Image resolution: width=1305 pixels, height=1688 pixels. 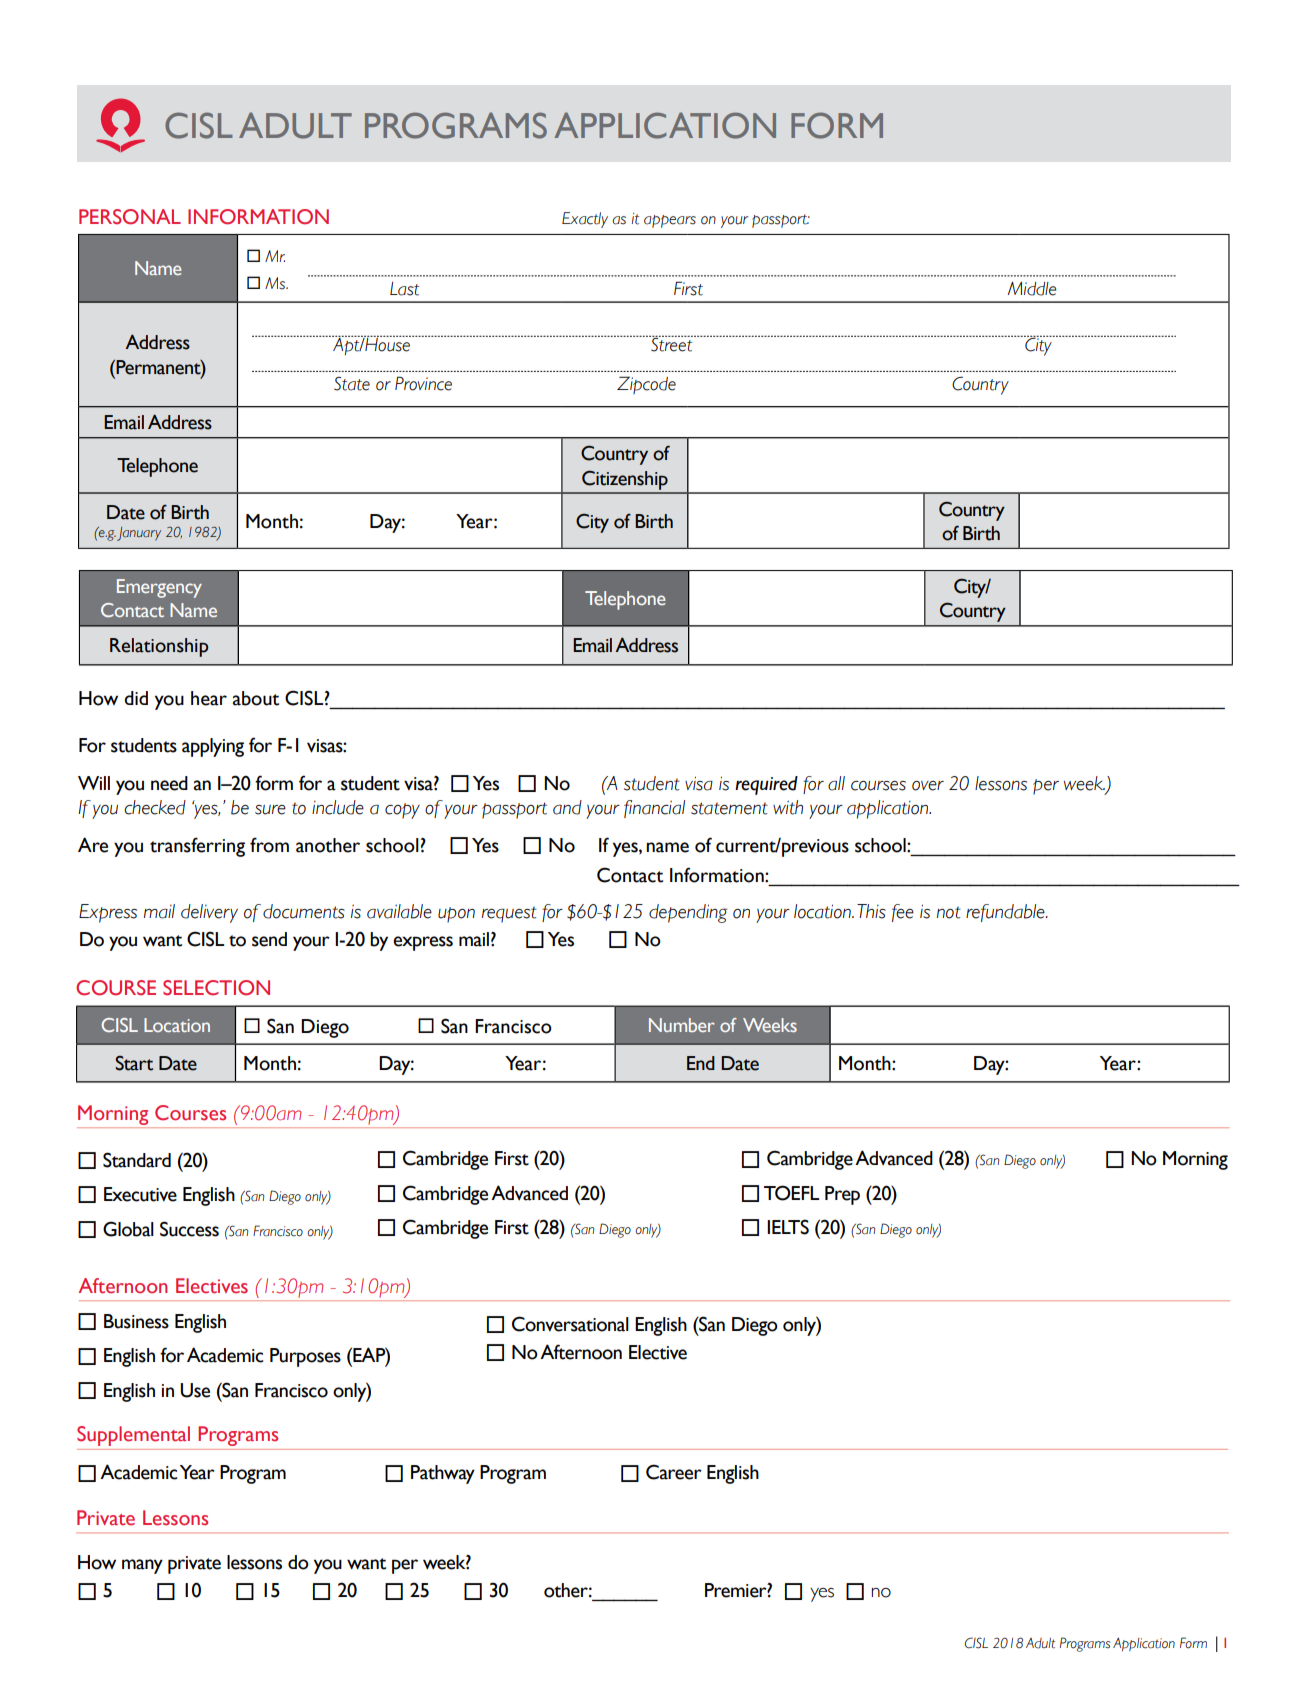 What do you see at coordinates (674, 1472) in the screenshot?
I see `Career` at bounding box center [674, 1472].
